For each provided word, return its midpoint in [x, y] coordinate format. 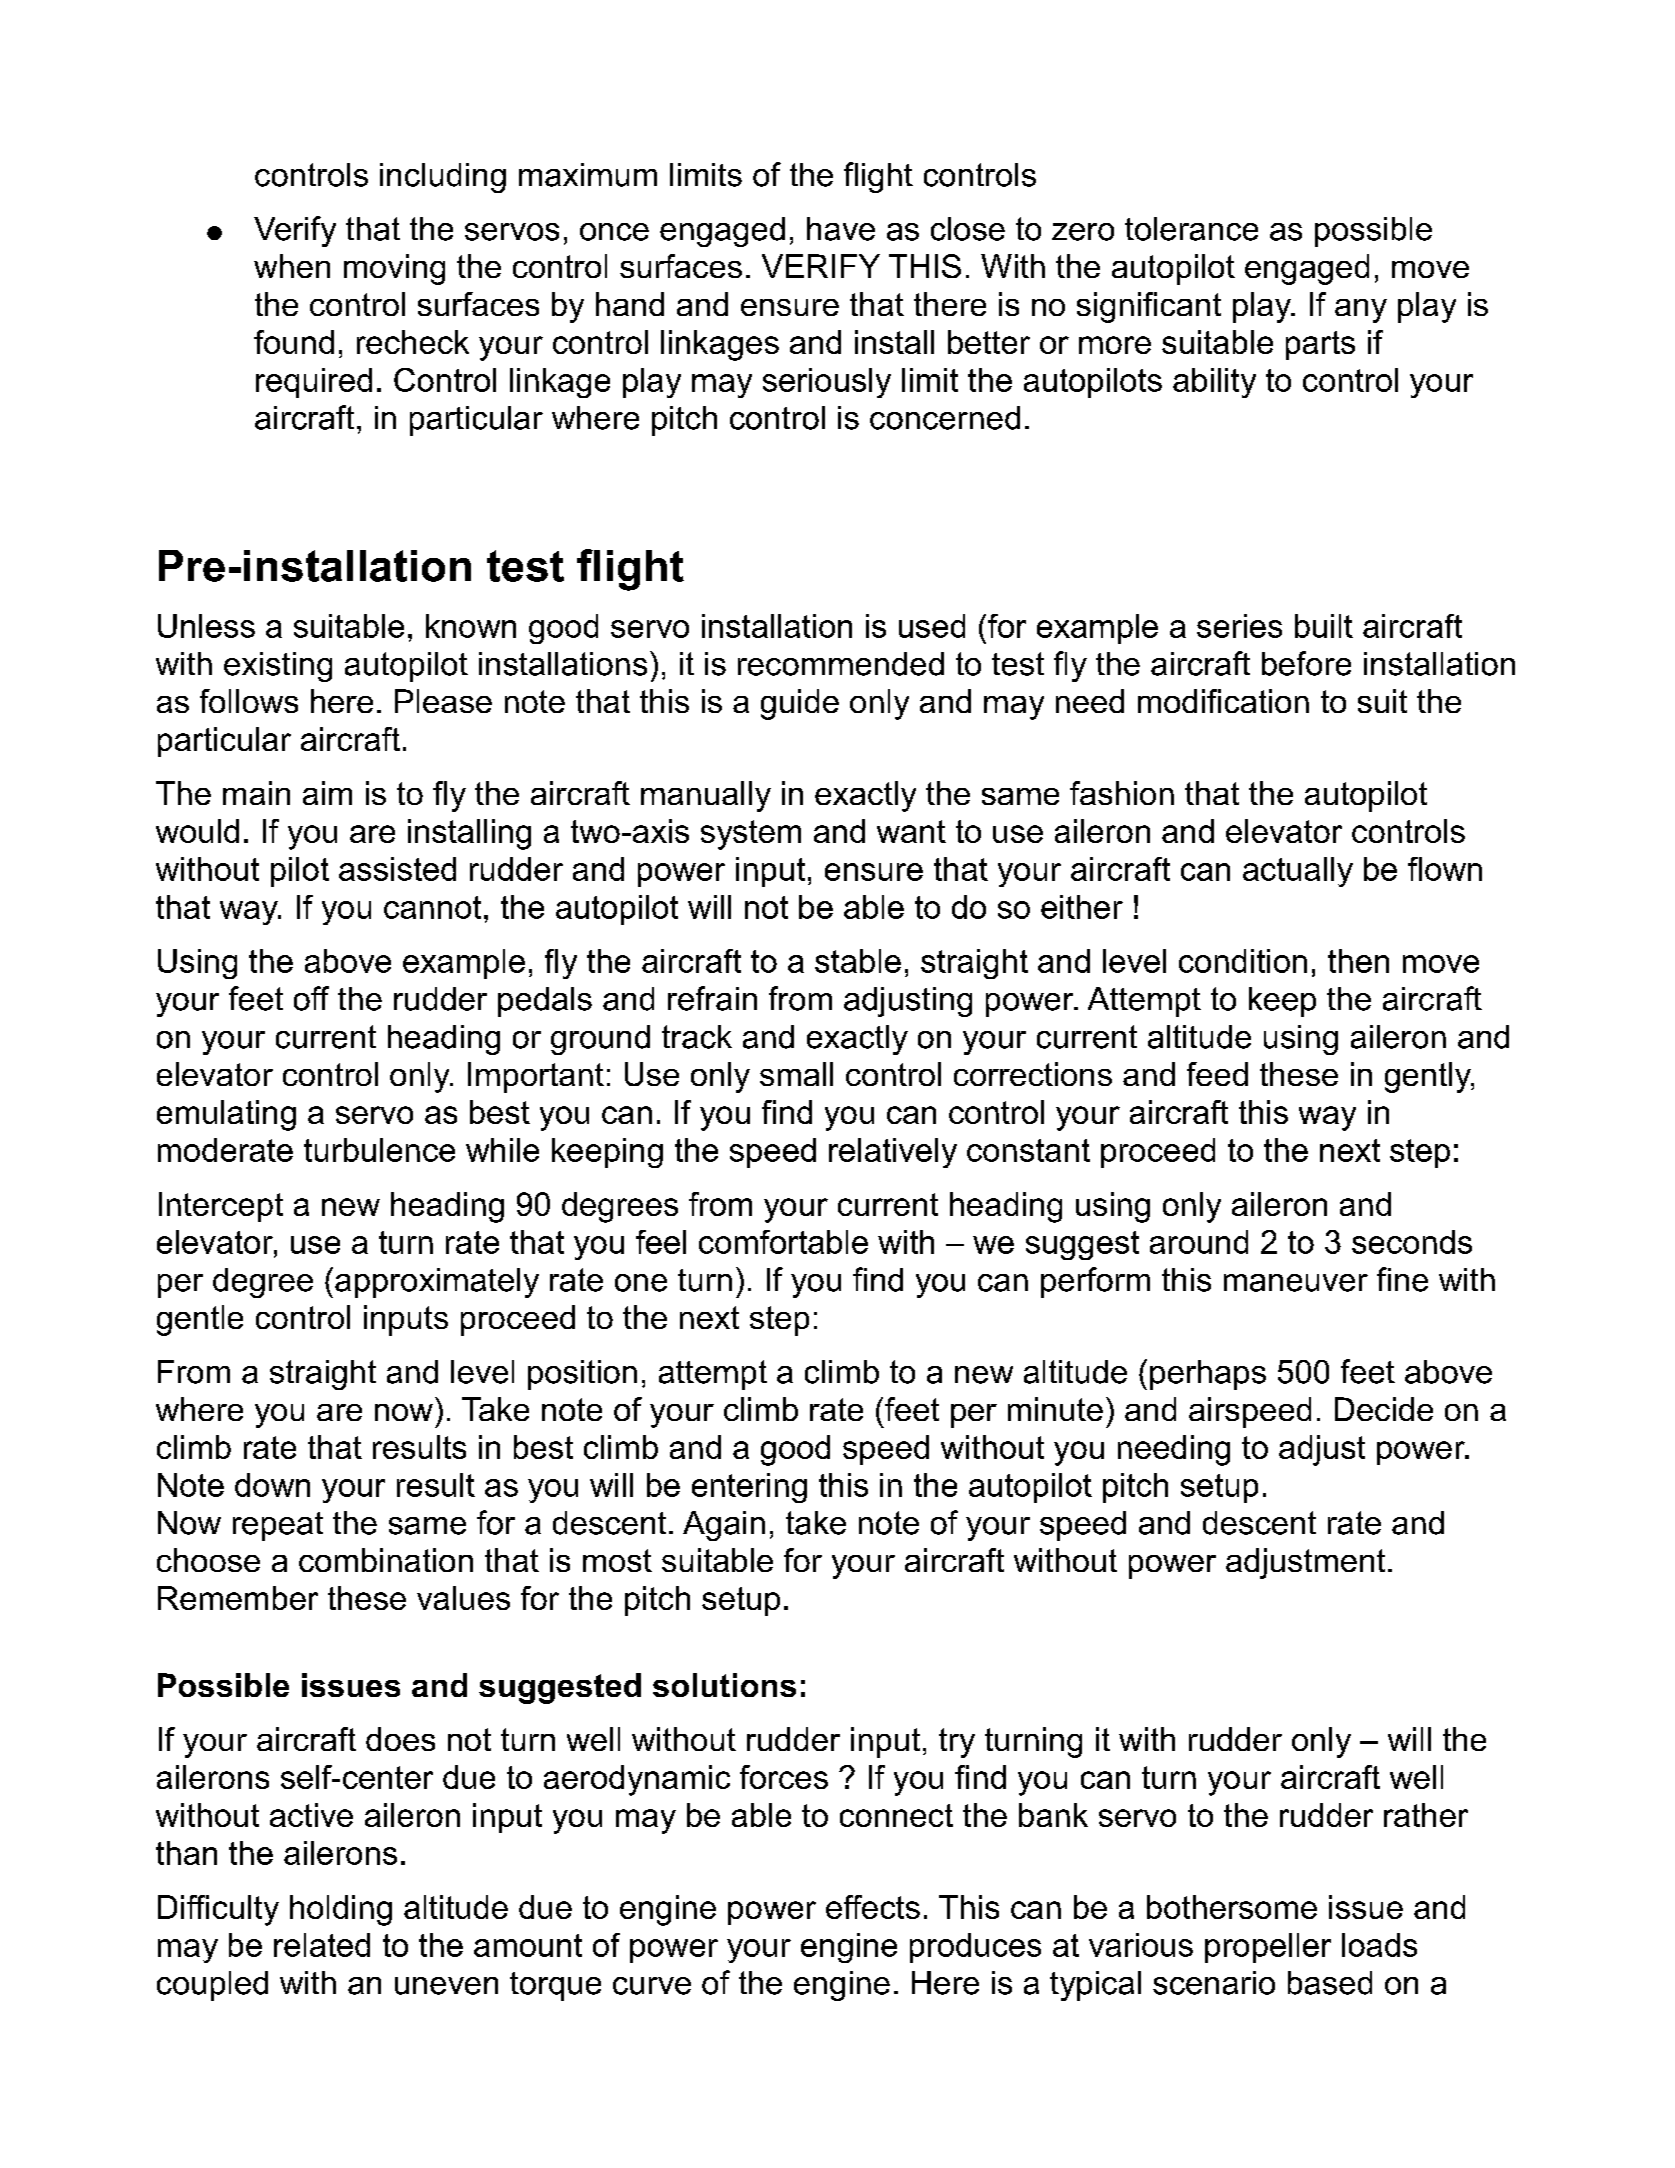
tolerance [1191, 229]
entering [749, 1488]
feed [1217, 1074]
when [292, 266]
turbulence [379, 1150]
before [1306, 663]
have [841, 229]
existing [278, 667]
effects [873, 1907]
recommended [841, 664]
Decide [1384, 1409]
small [796, 1074]
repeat [278, 1526]
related [322, 1945]
